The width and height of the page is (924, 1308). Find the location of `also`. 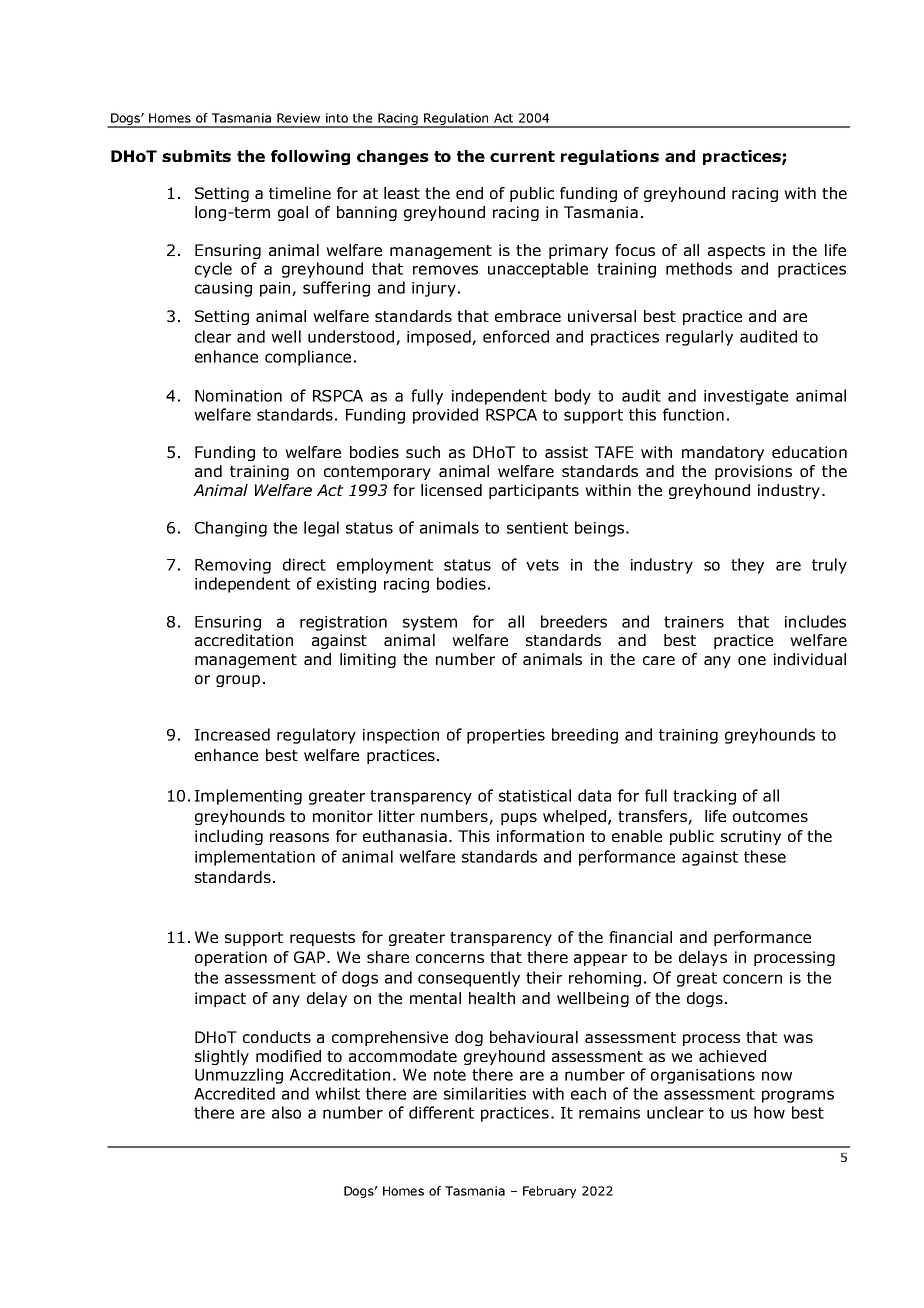

also is located at coordinates (286, 1112).
